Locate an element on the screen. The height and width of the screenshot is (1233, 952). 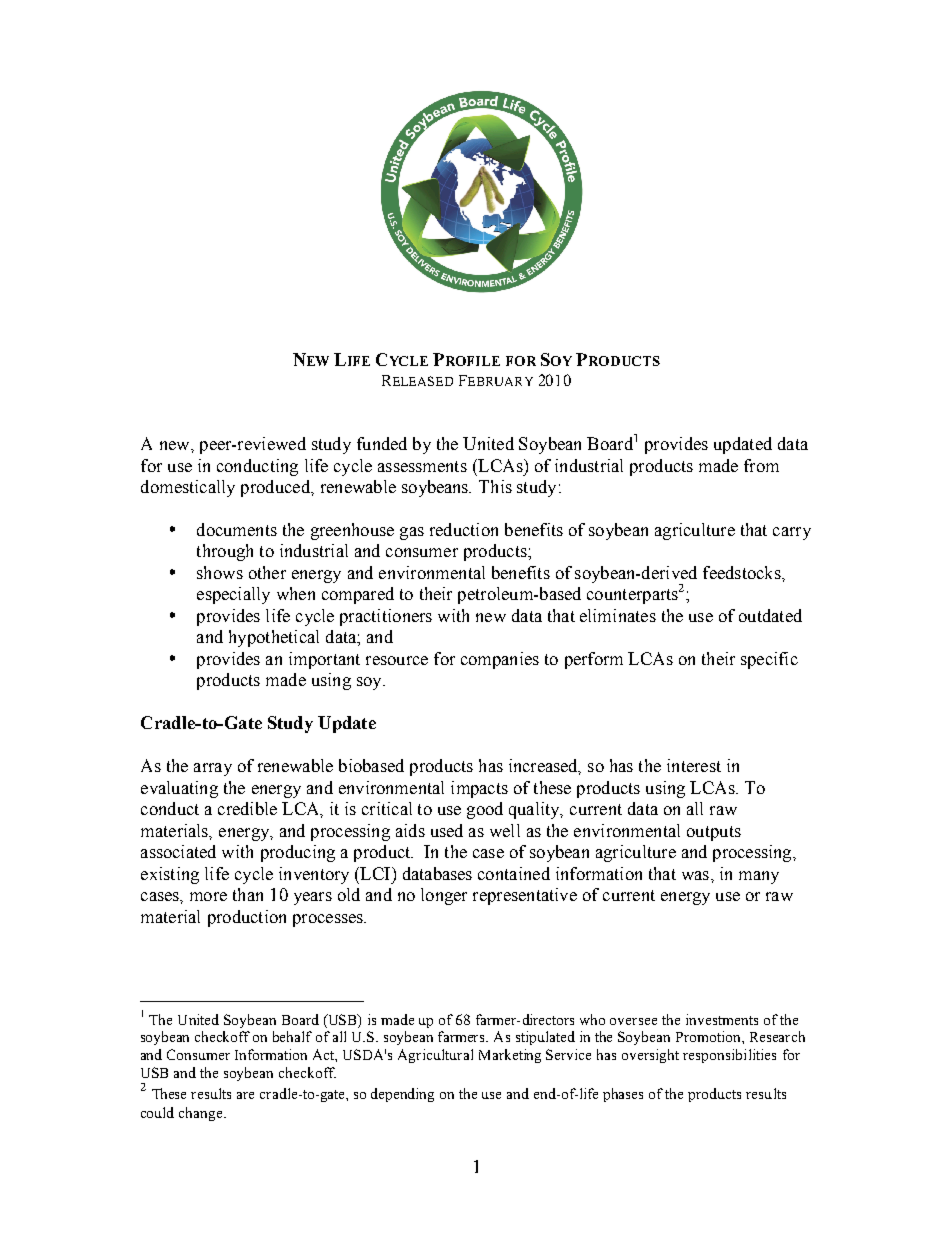
outdated is located at coordinates (770, 615).
